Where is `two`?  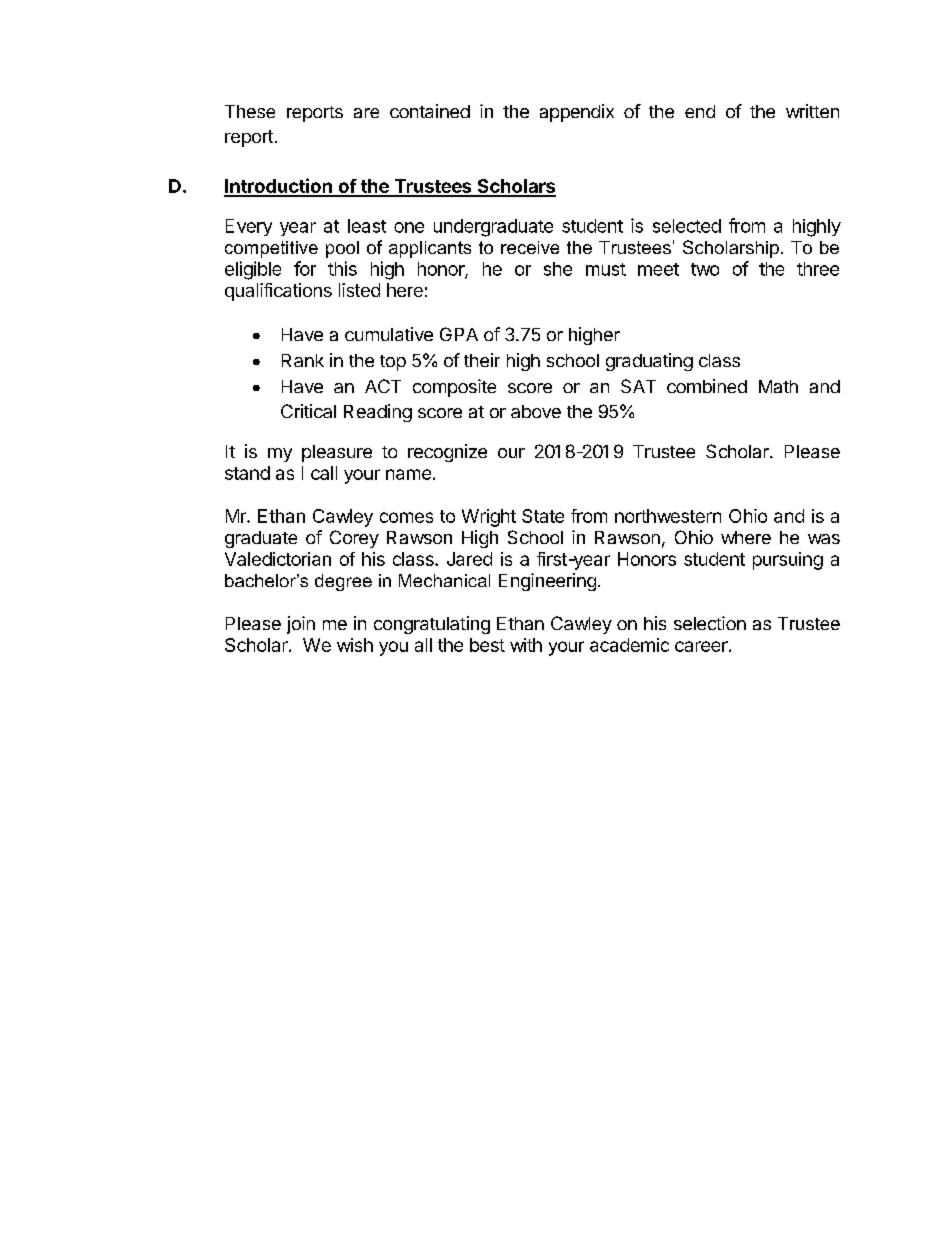
two is located at coordinates (705, 269).
